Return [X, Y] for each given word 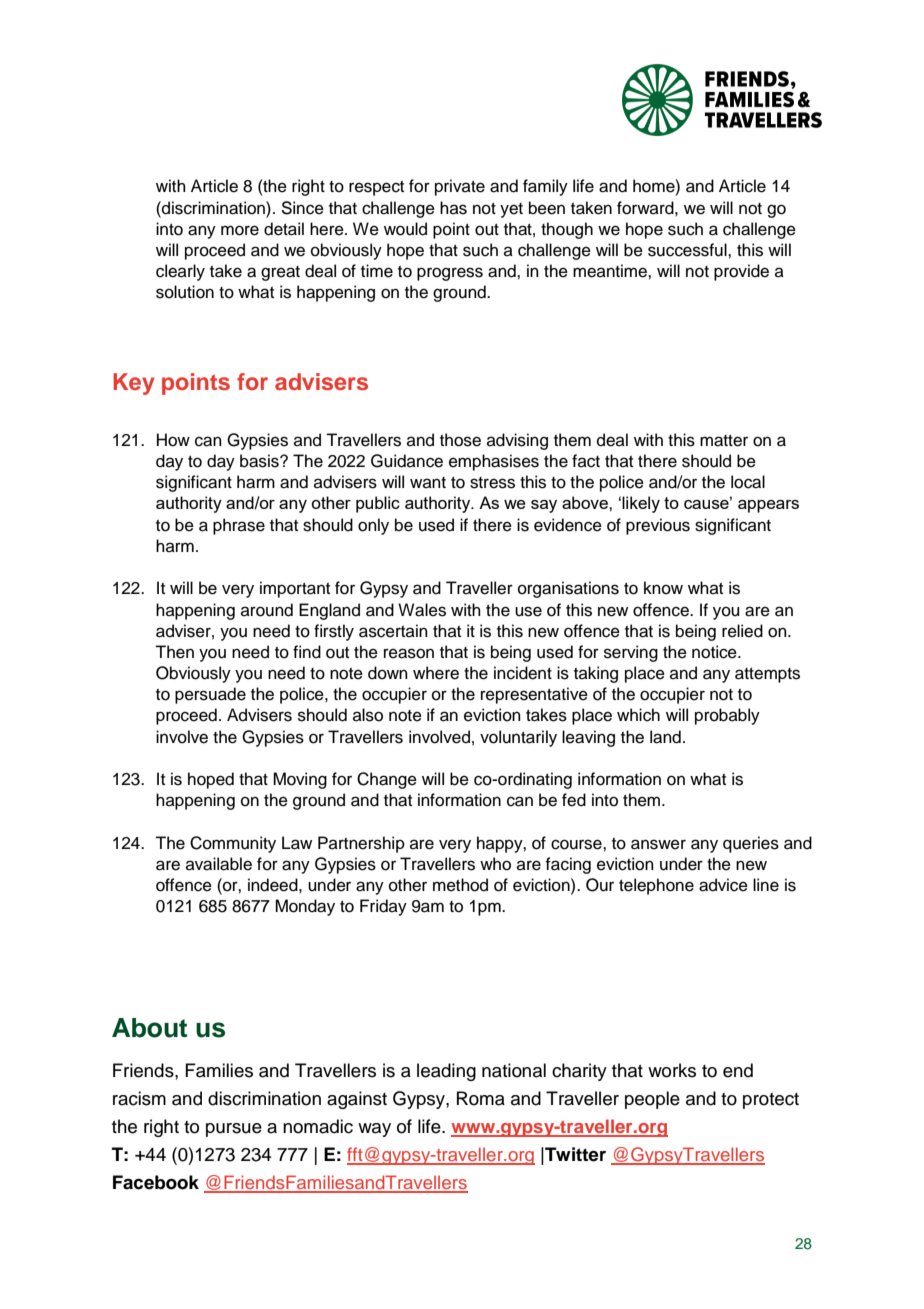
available [219, 864]
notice [715, 652]
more [240, 230]
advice [723, 885]
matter [724, 441]
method [460, 885]
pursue [234, 1130]
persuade [210, 695]
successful [688, 250]
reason [409, 653]
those [460, 440]
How [173, 440]
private [460, 187]
